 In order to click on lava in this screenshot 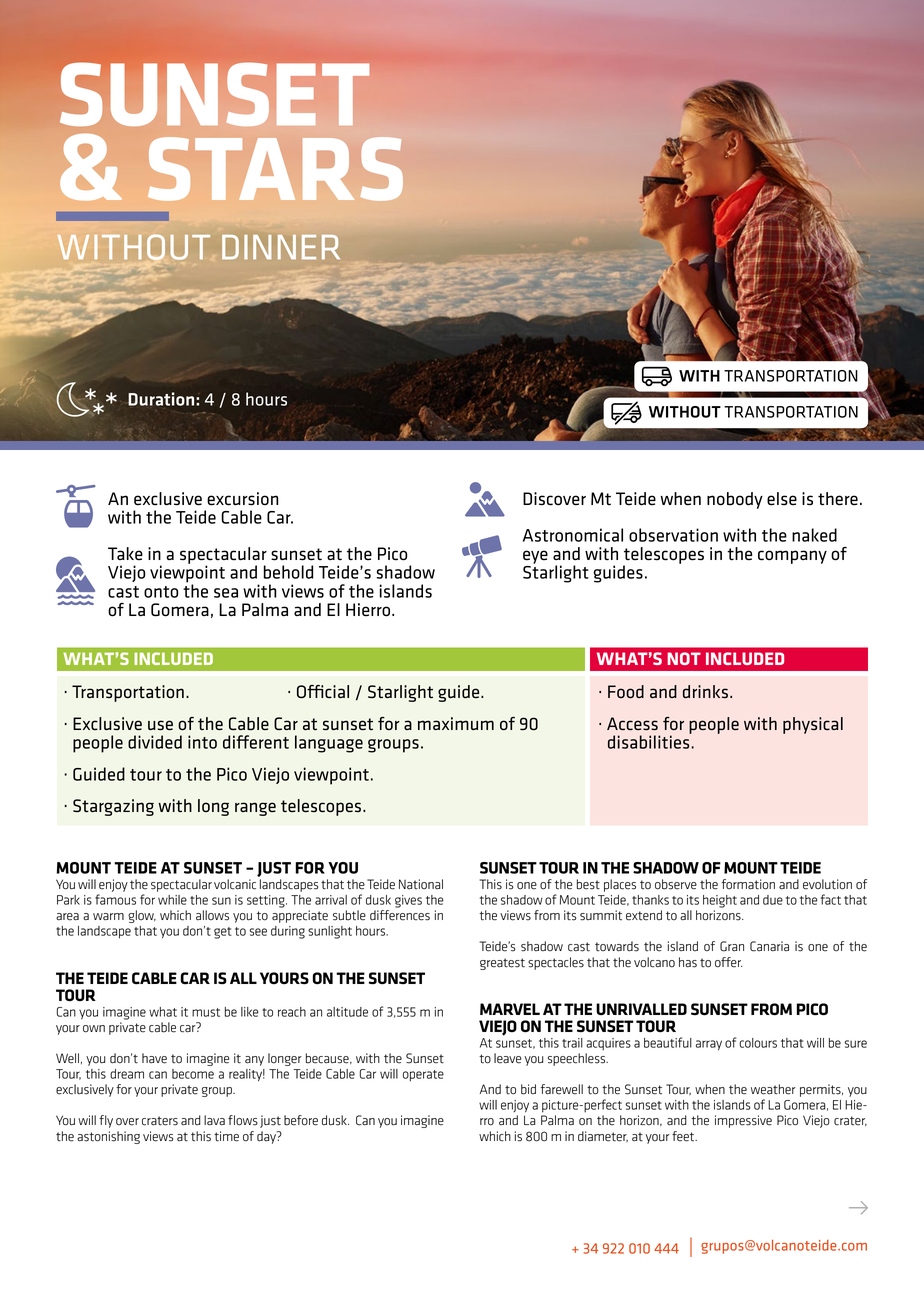, I will do `click(214, 1120)`.
